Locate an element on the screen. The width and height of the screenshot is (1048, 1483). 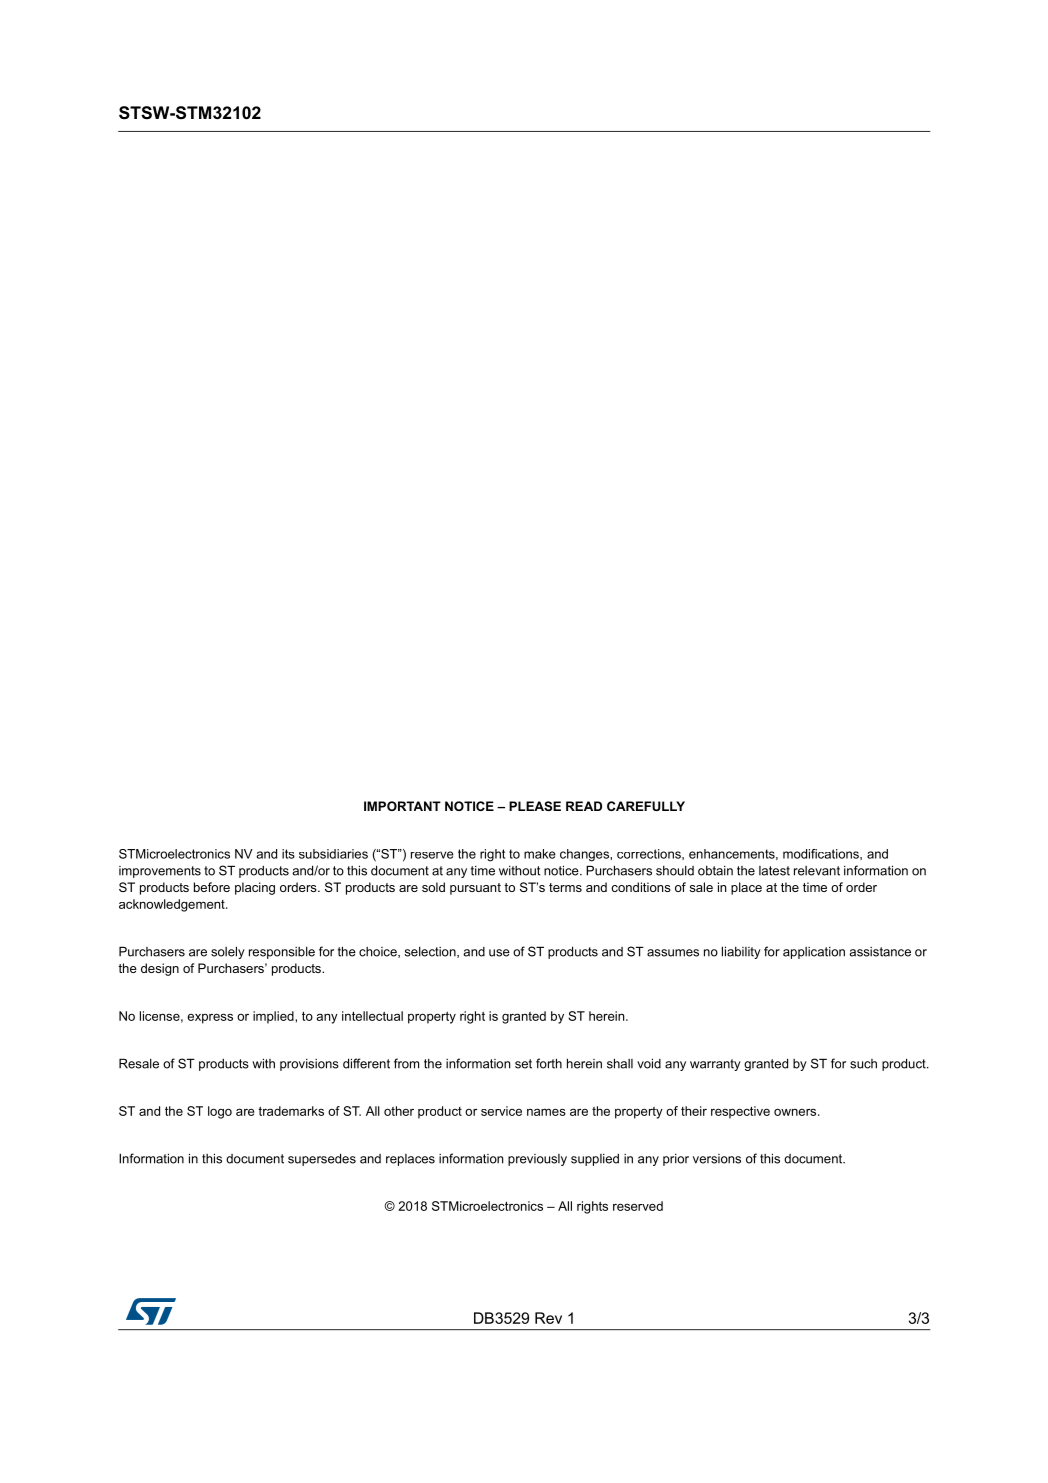
design is located at coordinates (160, 969).
